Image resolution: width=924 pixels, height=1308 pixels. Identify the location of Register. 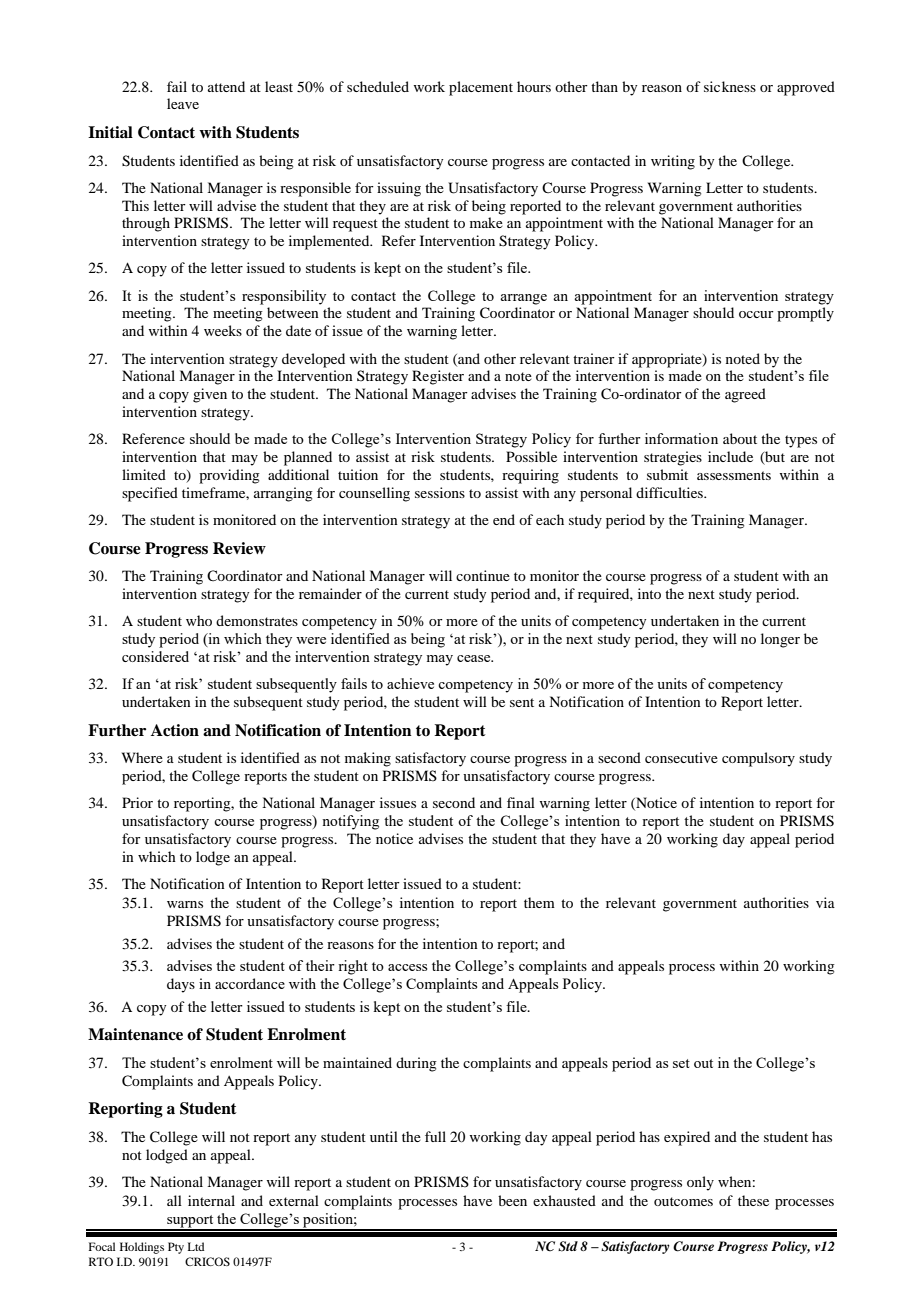
(438, 377).
